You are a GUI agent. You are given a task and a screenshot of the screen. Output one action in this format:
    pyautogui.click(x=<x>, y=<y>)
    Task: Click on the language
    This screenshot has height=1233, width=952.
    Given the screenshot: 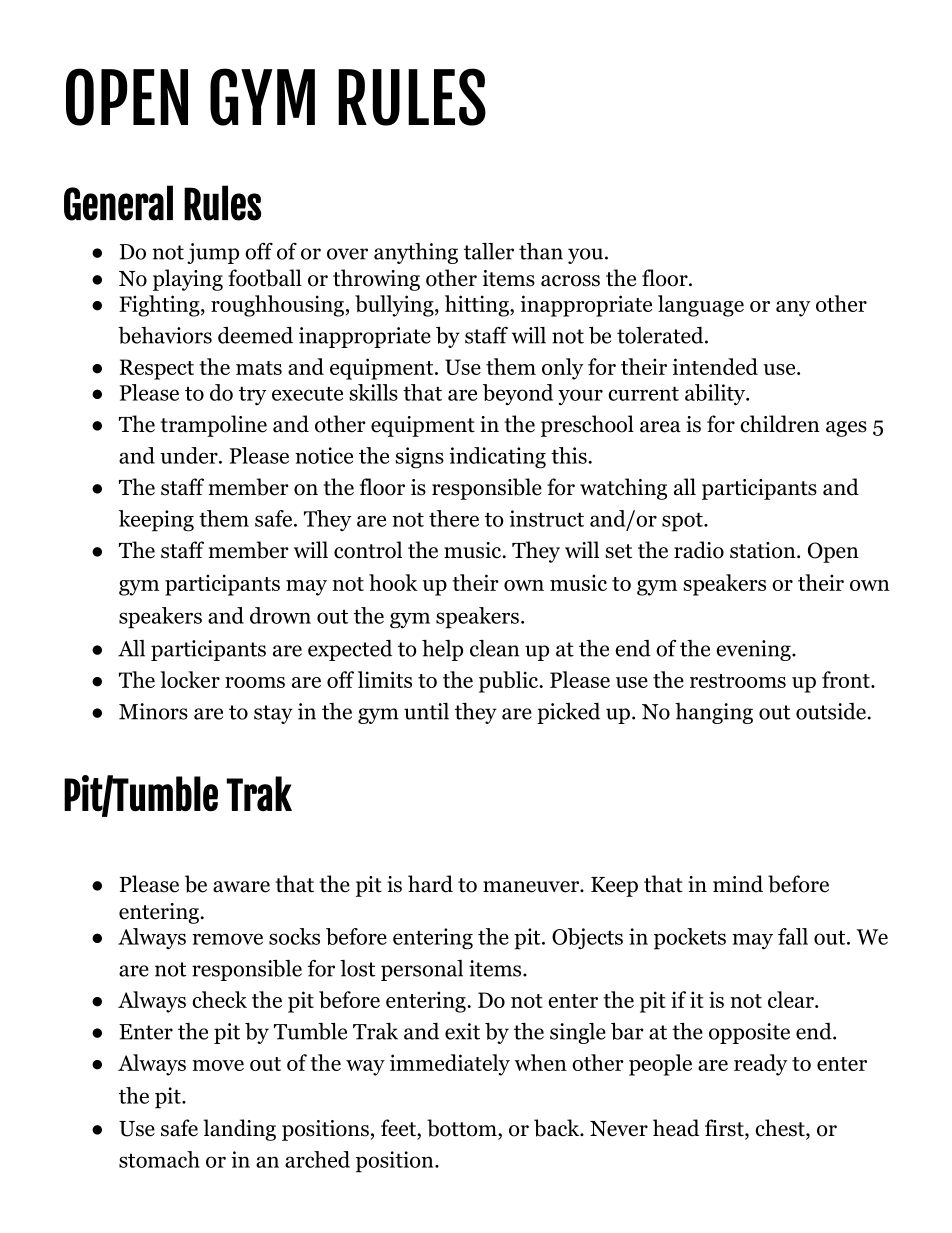 What is the action you would take?
    pyautogui.click(x=701, y=306)
